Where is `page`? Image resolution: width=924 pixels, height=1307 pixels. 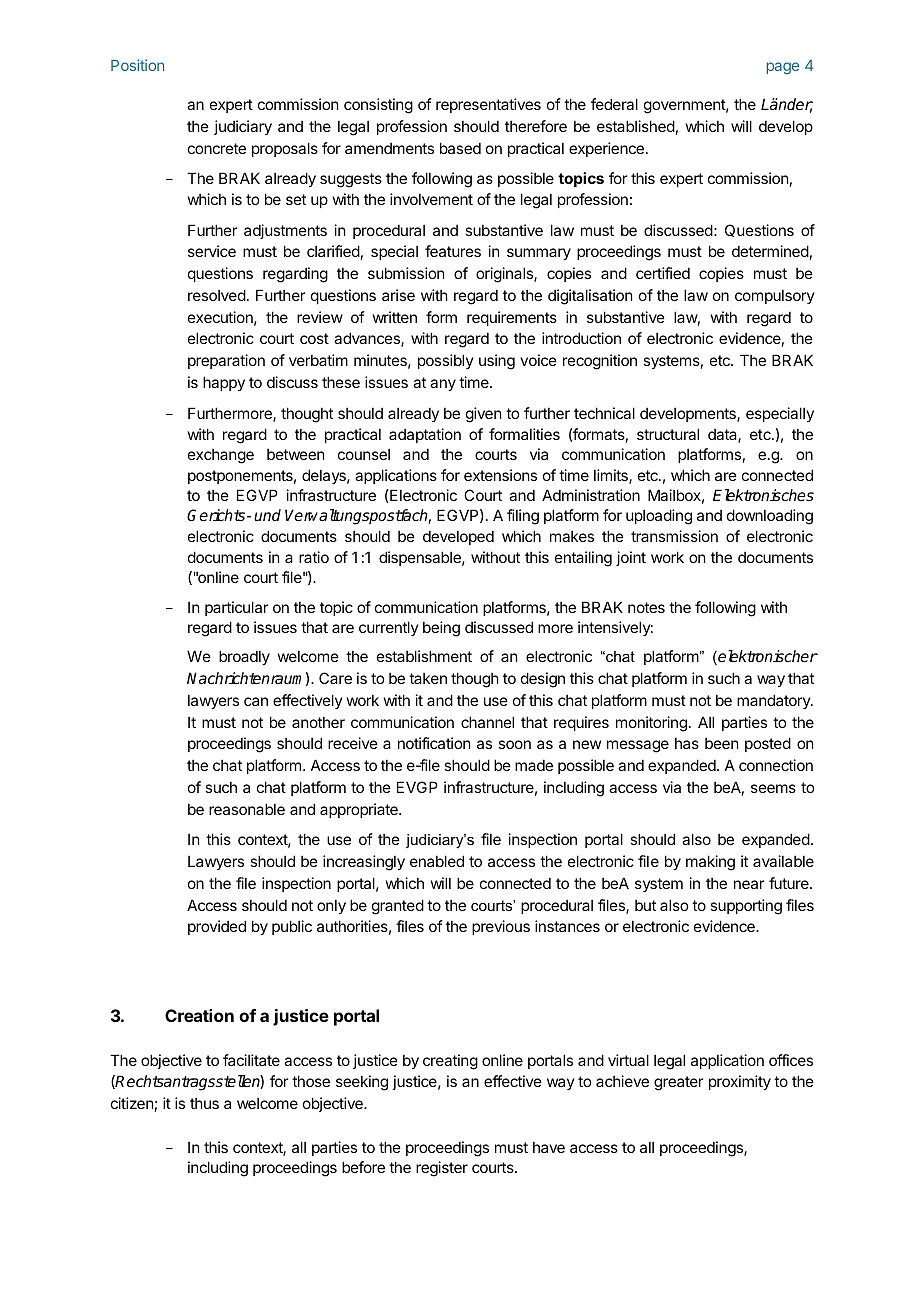 page is located at coordinates (783, 68).
